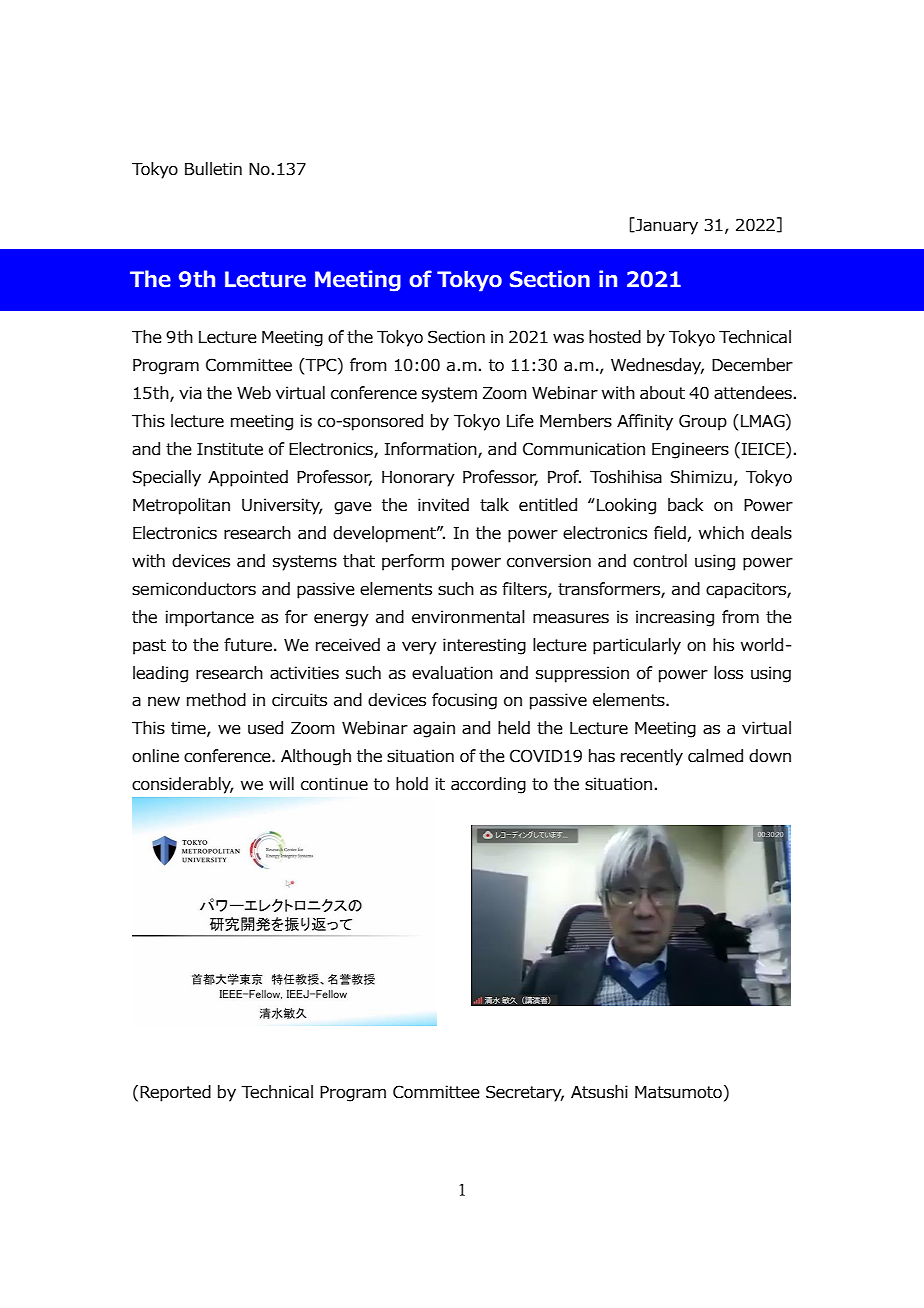  Describe the element at coordinates (281, 783) in the screenshot. I see `will` at that location.
